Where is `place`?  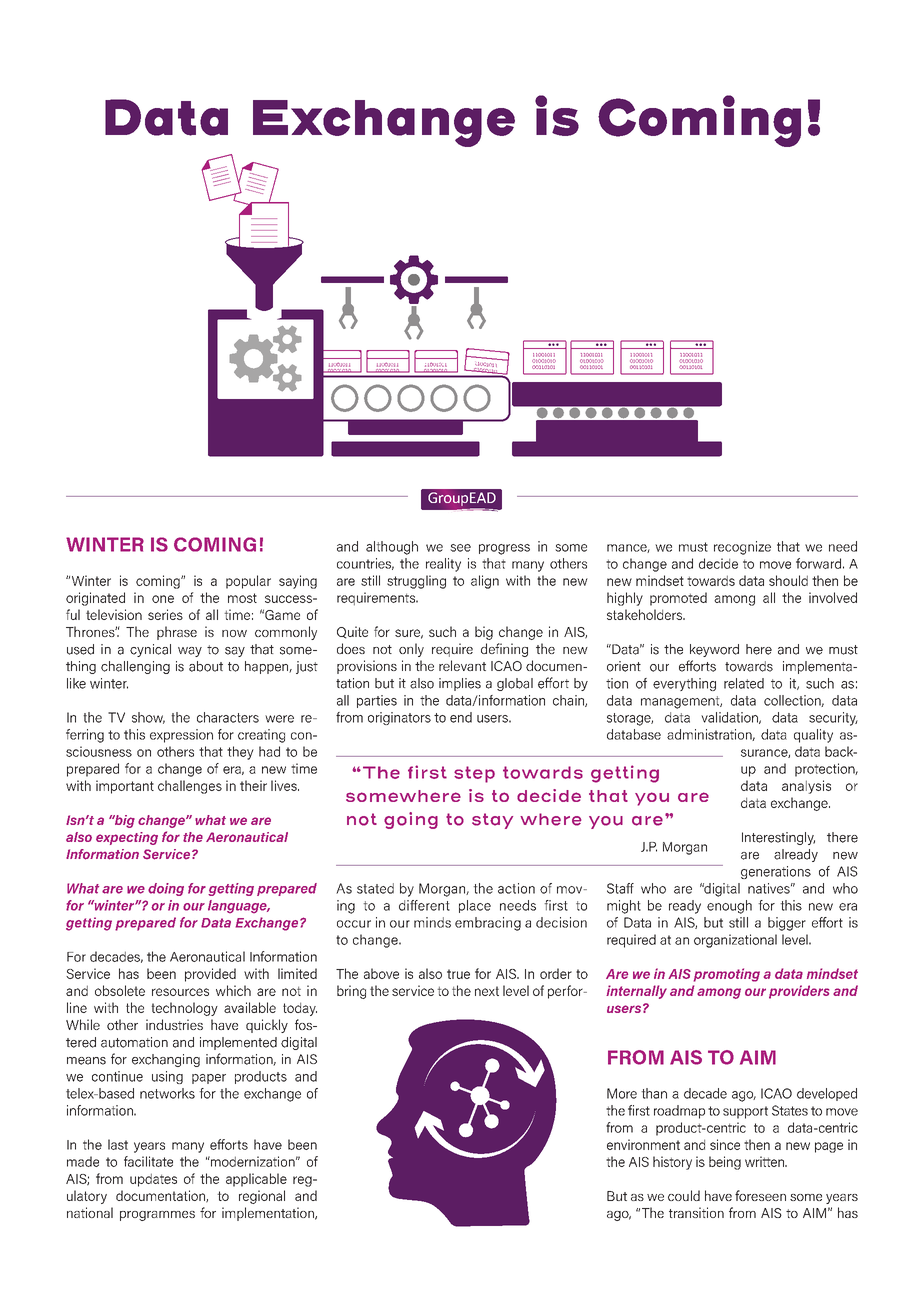
place is located at coordinates (475, 906).
